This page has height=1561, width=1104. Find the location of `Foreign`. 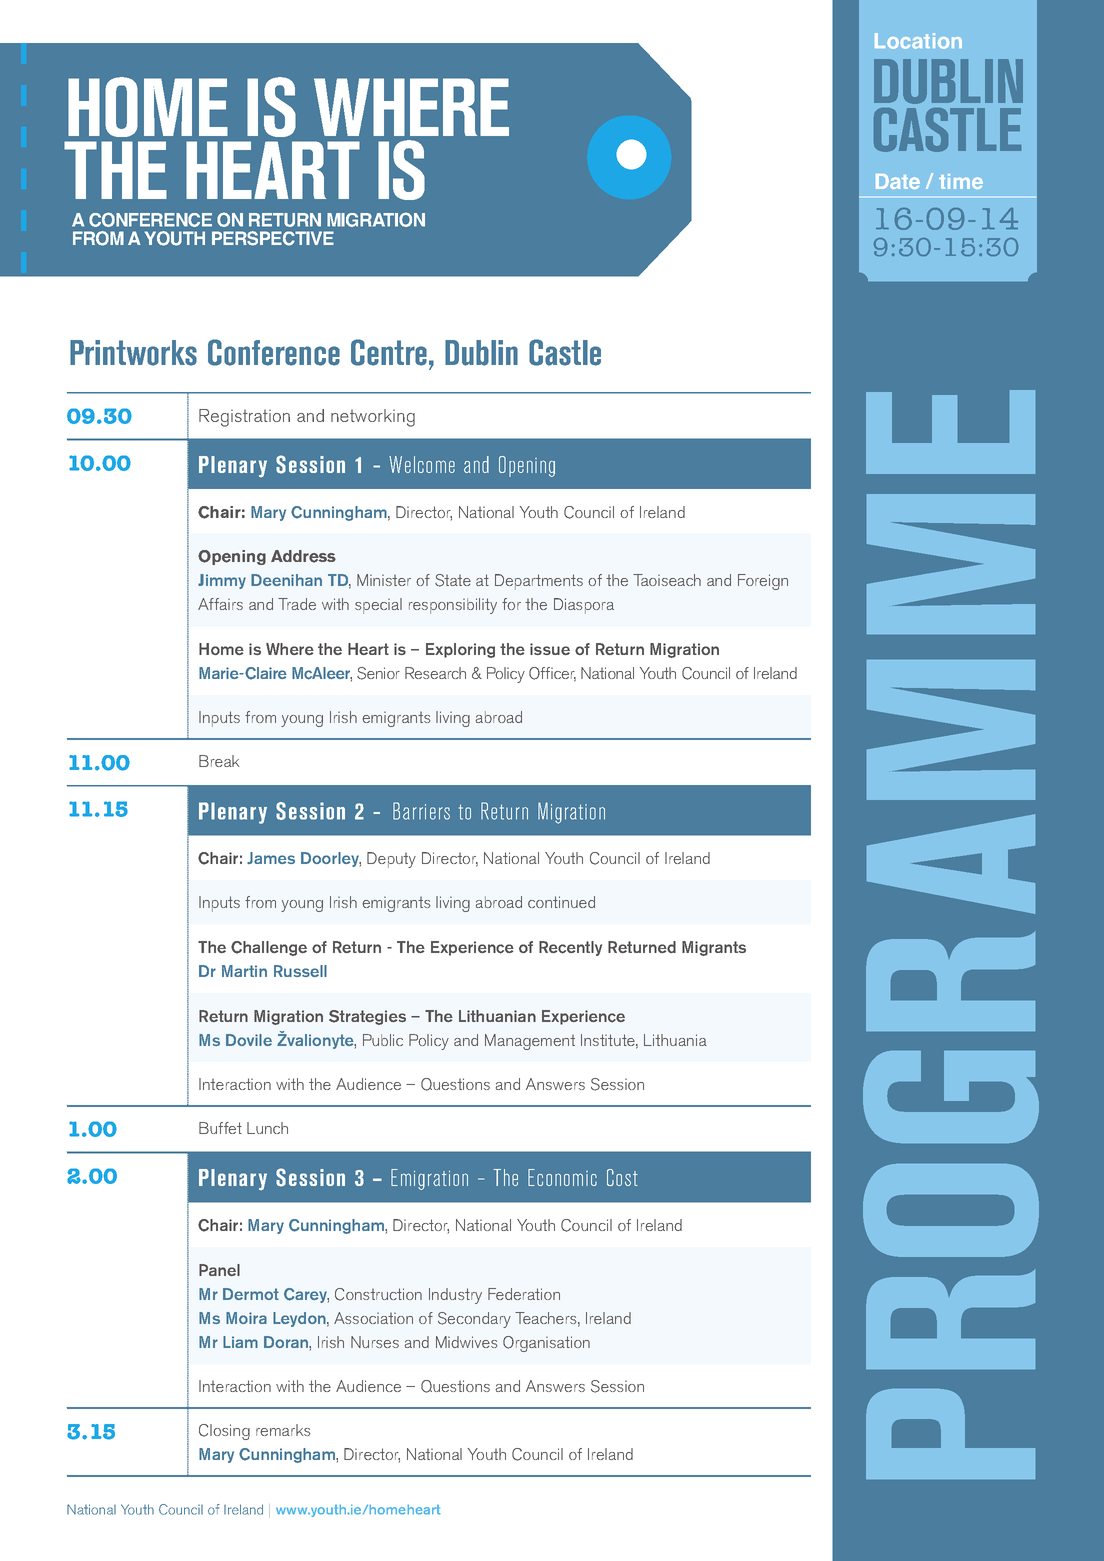

Foreign is located at coordinates (763, 582).
